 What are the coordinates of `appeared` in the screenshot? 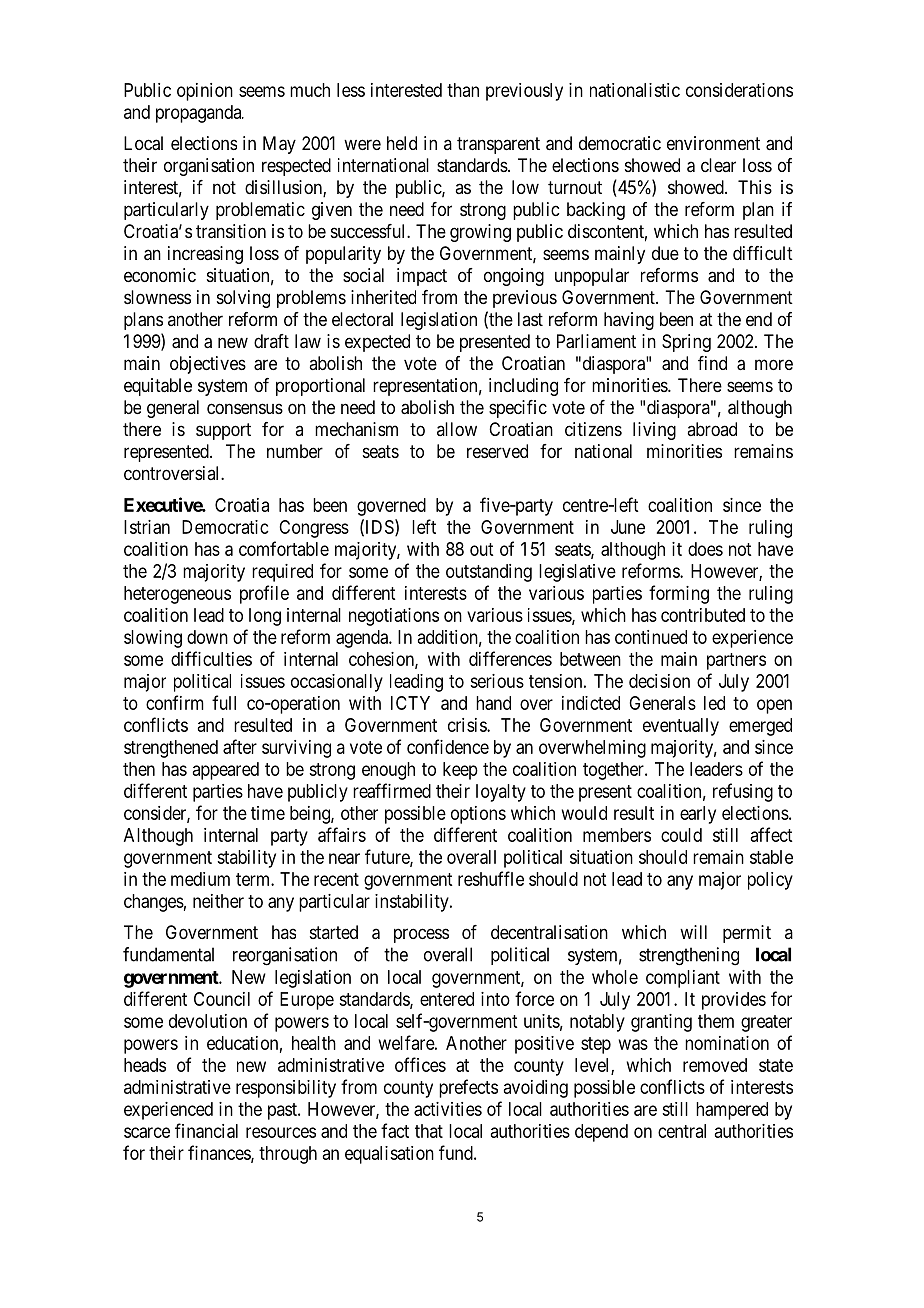 It's located at (226, 771).
